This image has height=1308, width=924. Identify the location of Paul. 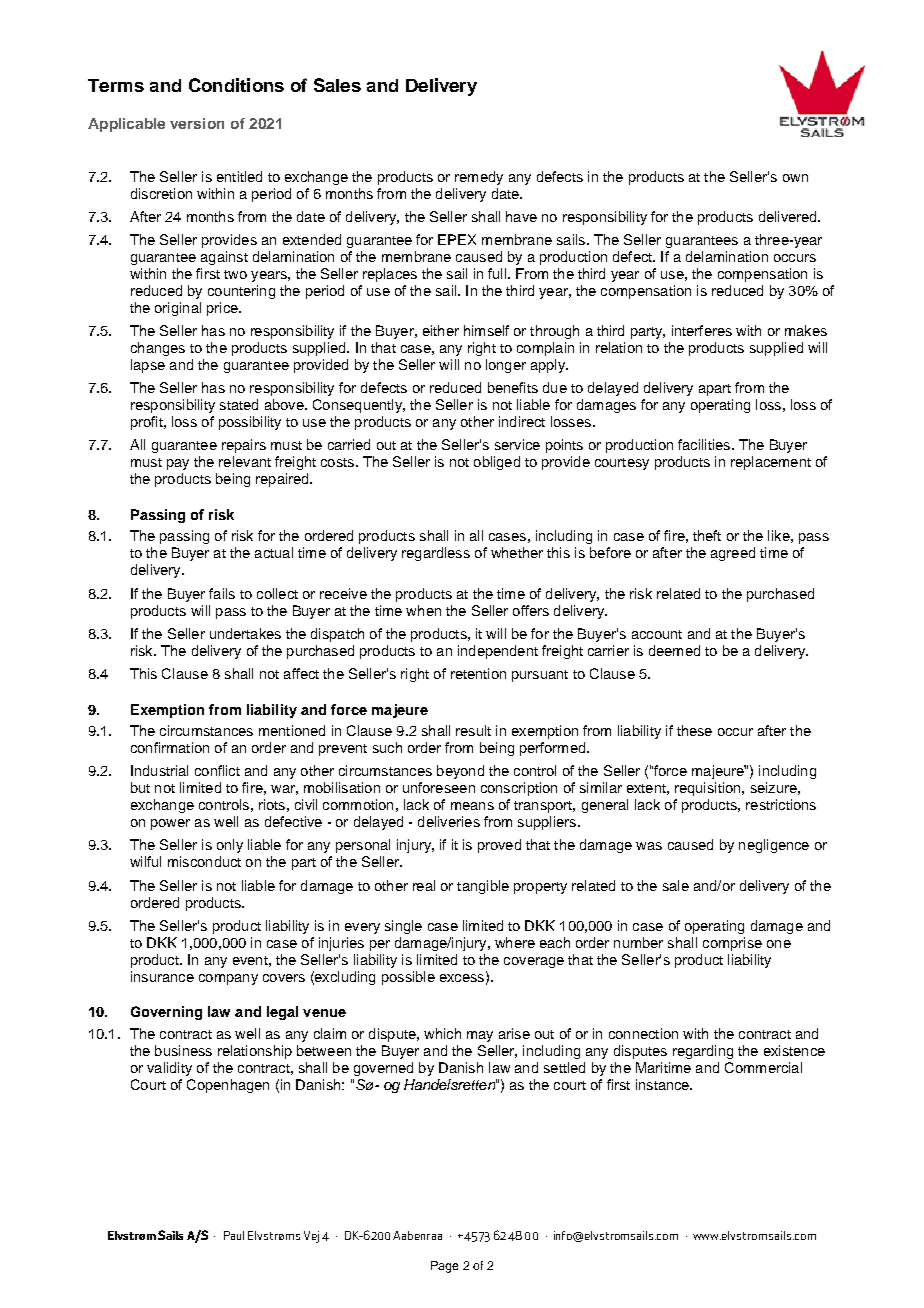
(234, 1235).
